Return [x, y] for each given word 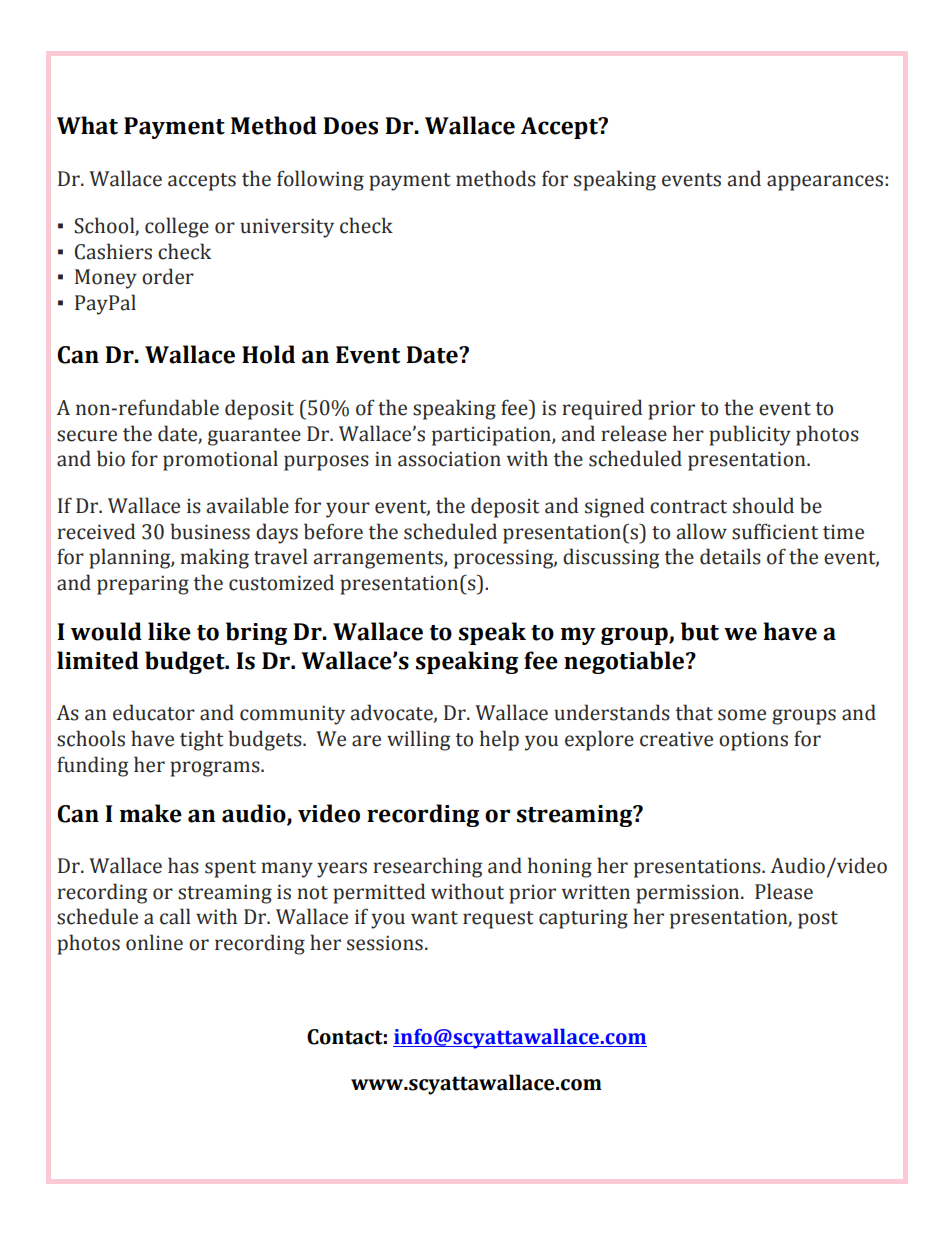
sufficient [775, 531]
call [175, 916]
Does [350, 126]
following [320, 180]
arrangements [379, 560]
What [87, 125]
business [210, 531]
